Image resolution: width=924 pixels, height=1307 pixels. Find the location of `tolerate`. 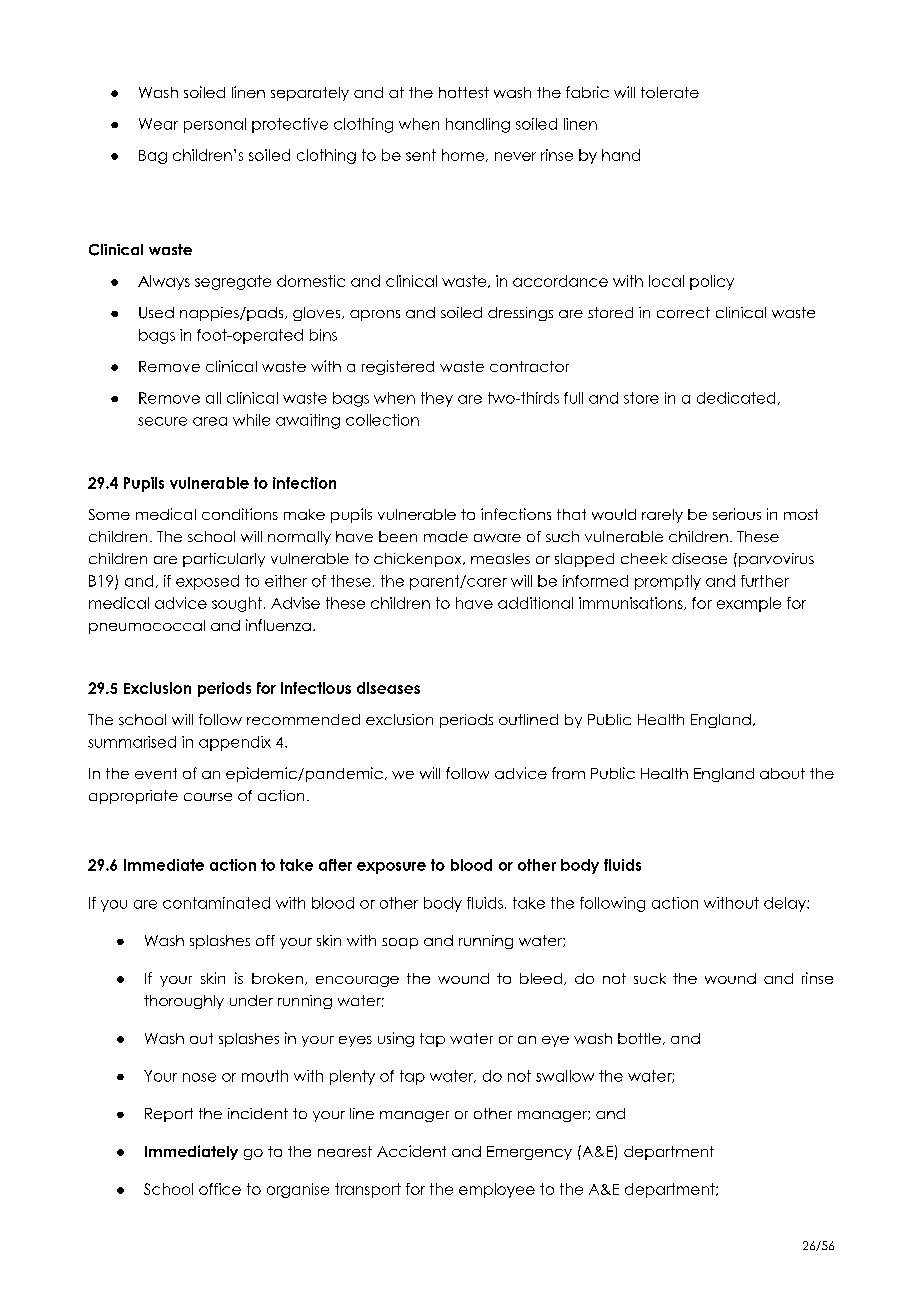

tolerate is located at coordinates (670, 92).
